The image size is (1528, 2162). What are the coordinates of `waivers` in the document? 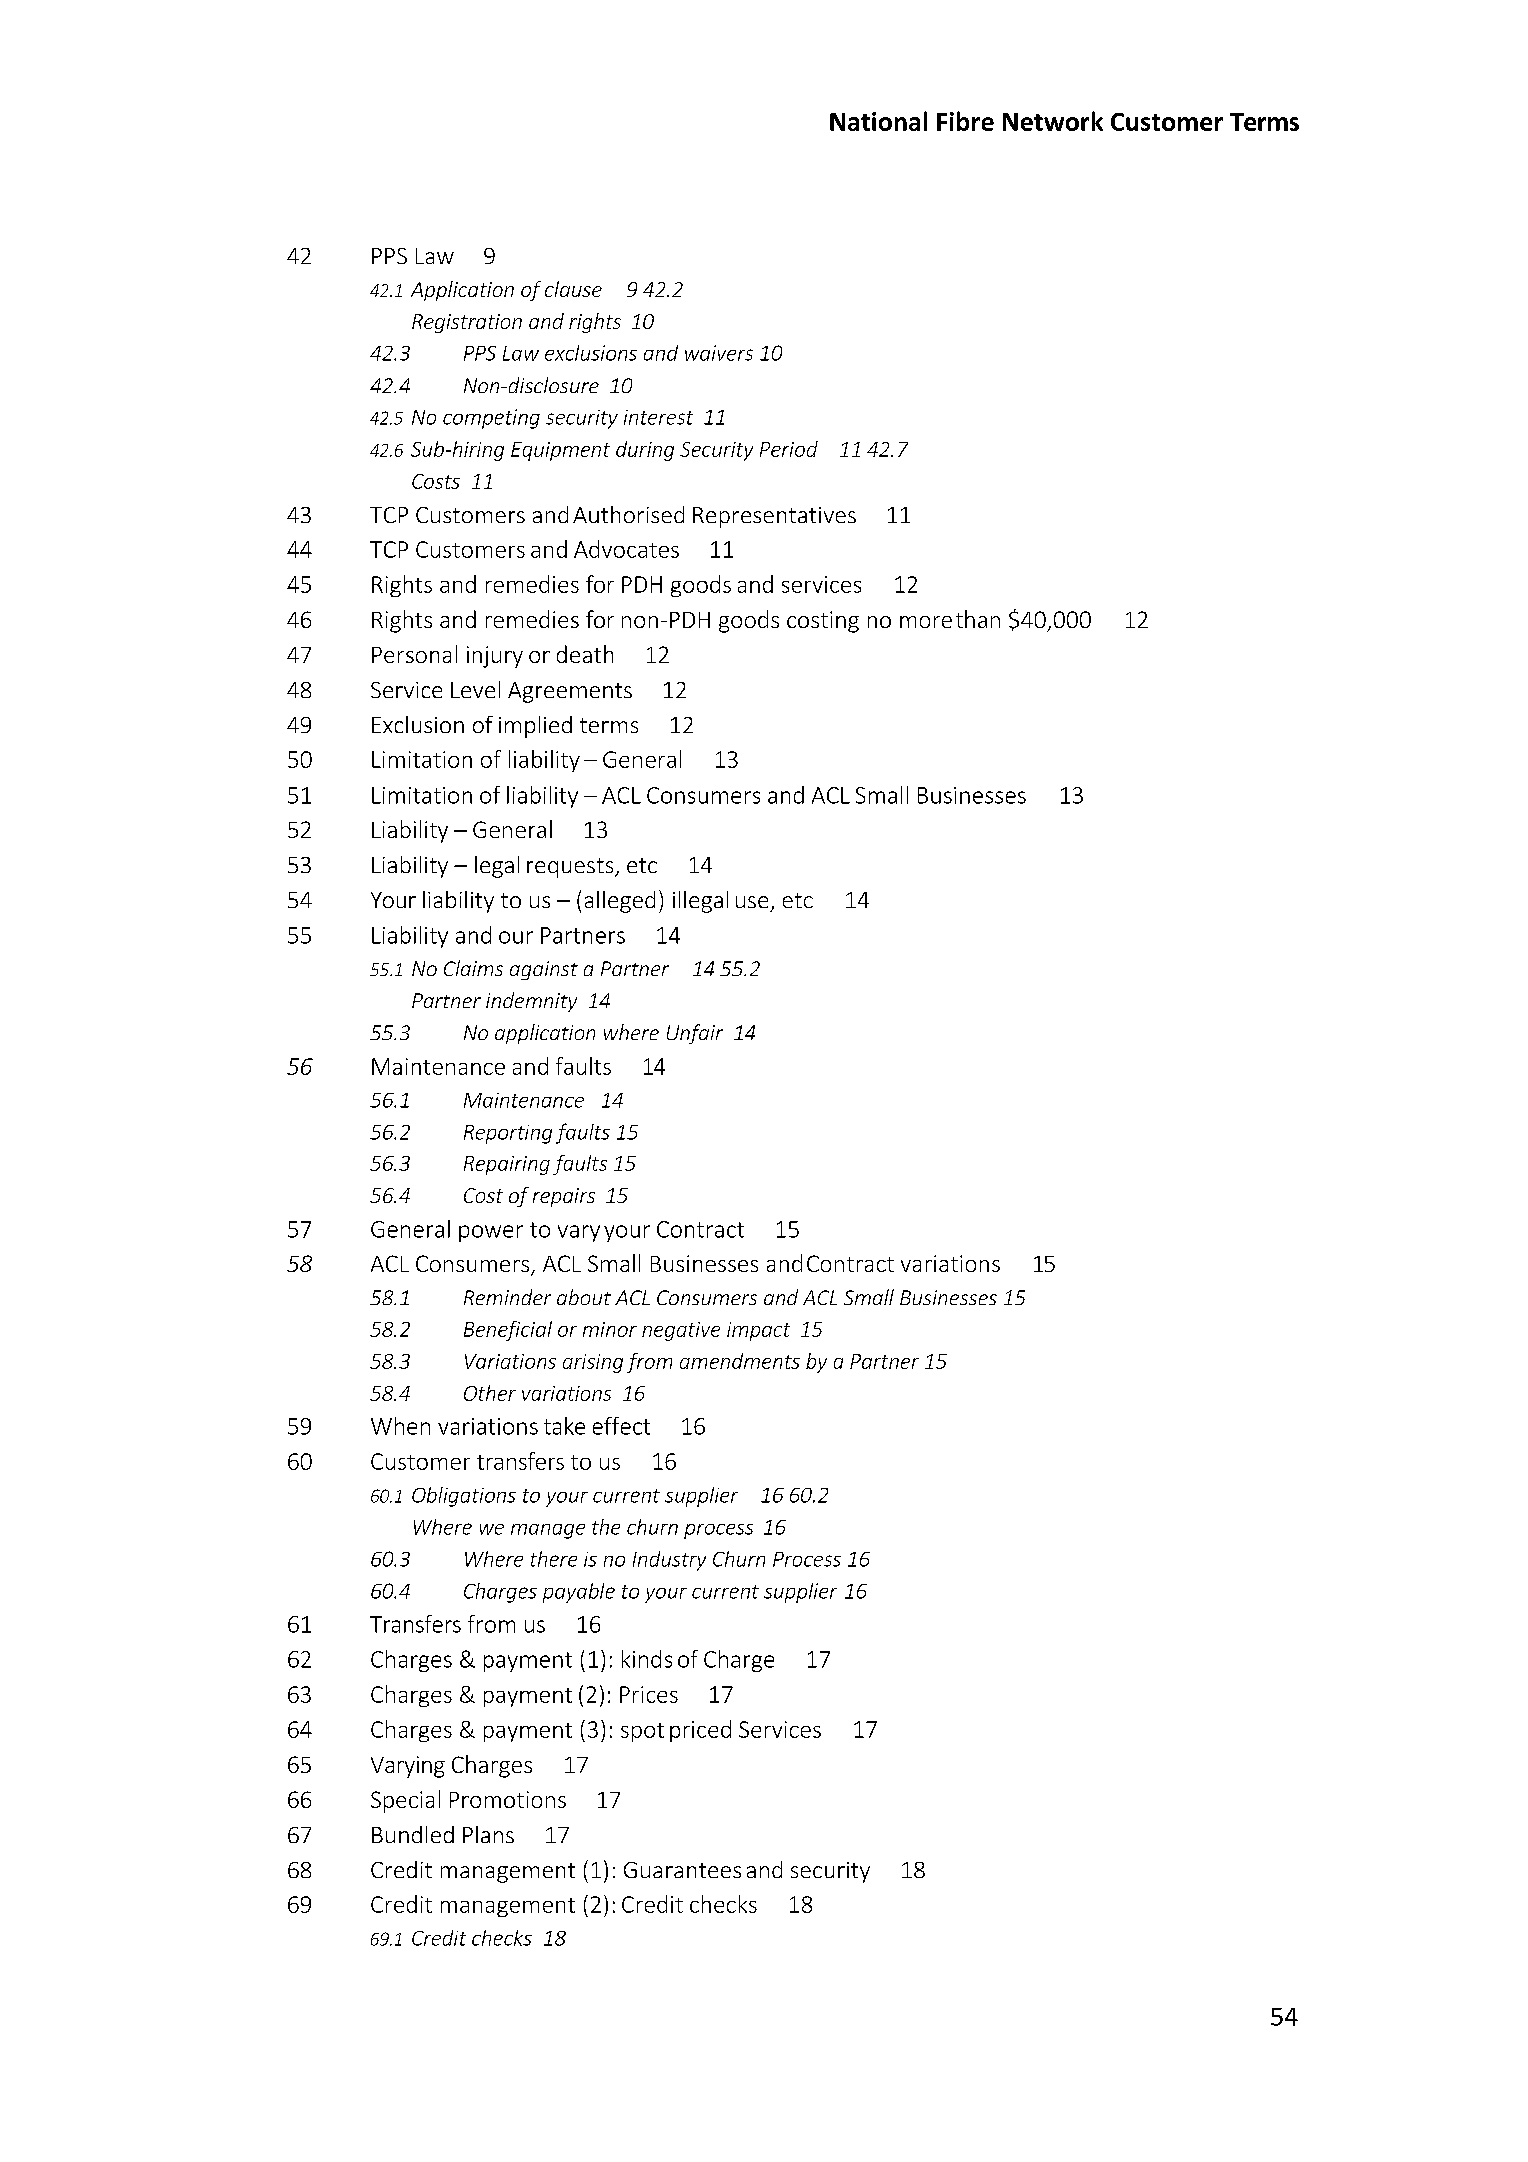 It's located at (719, 353).
